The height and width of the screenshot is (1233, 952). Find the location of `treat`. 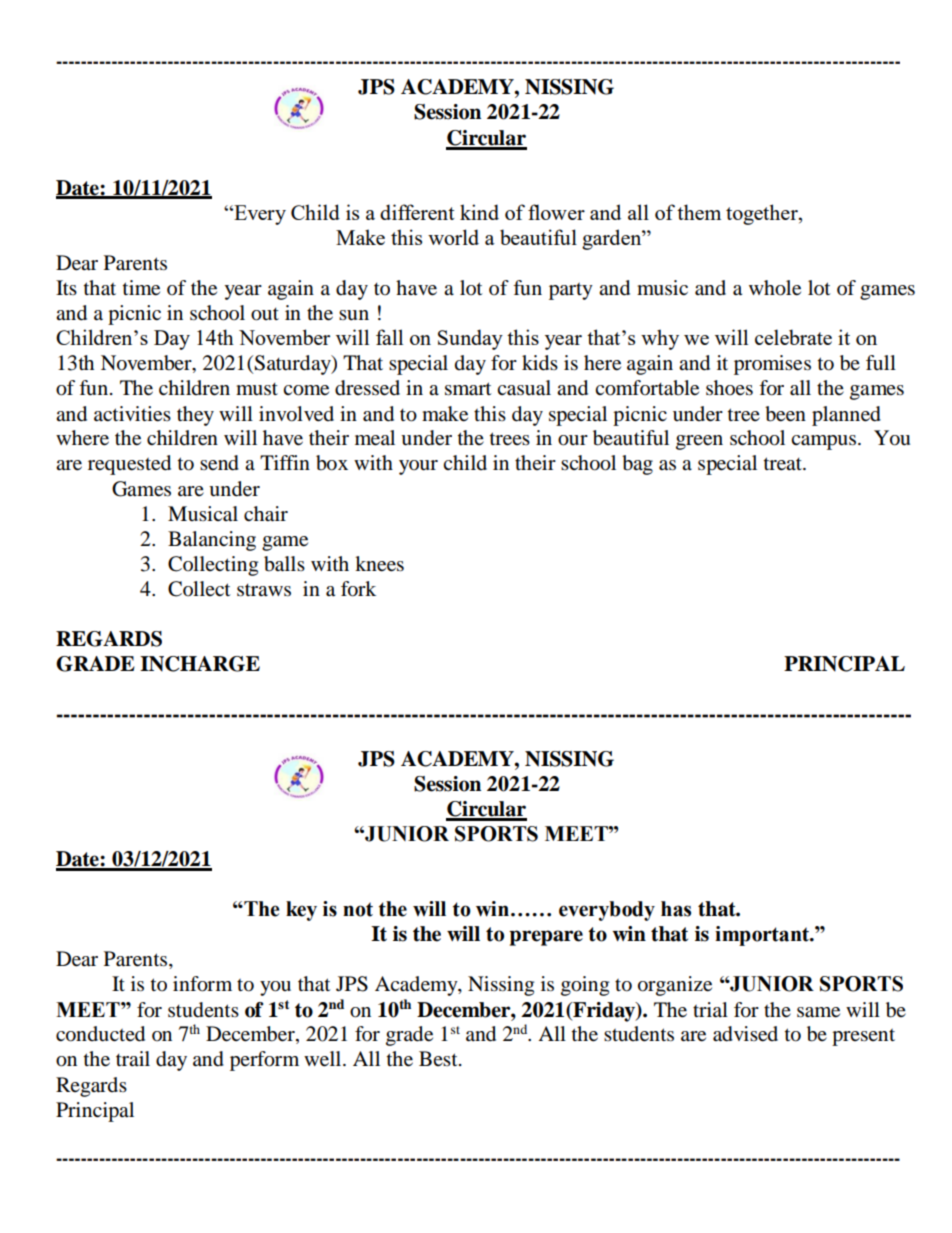

treat is located at coordinates (784, 464).
